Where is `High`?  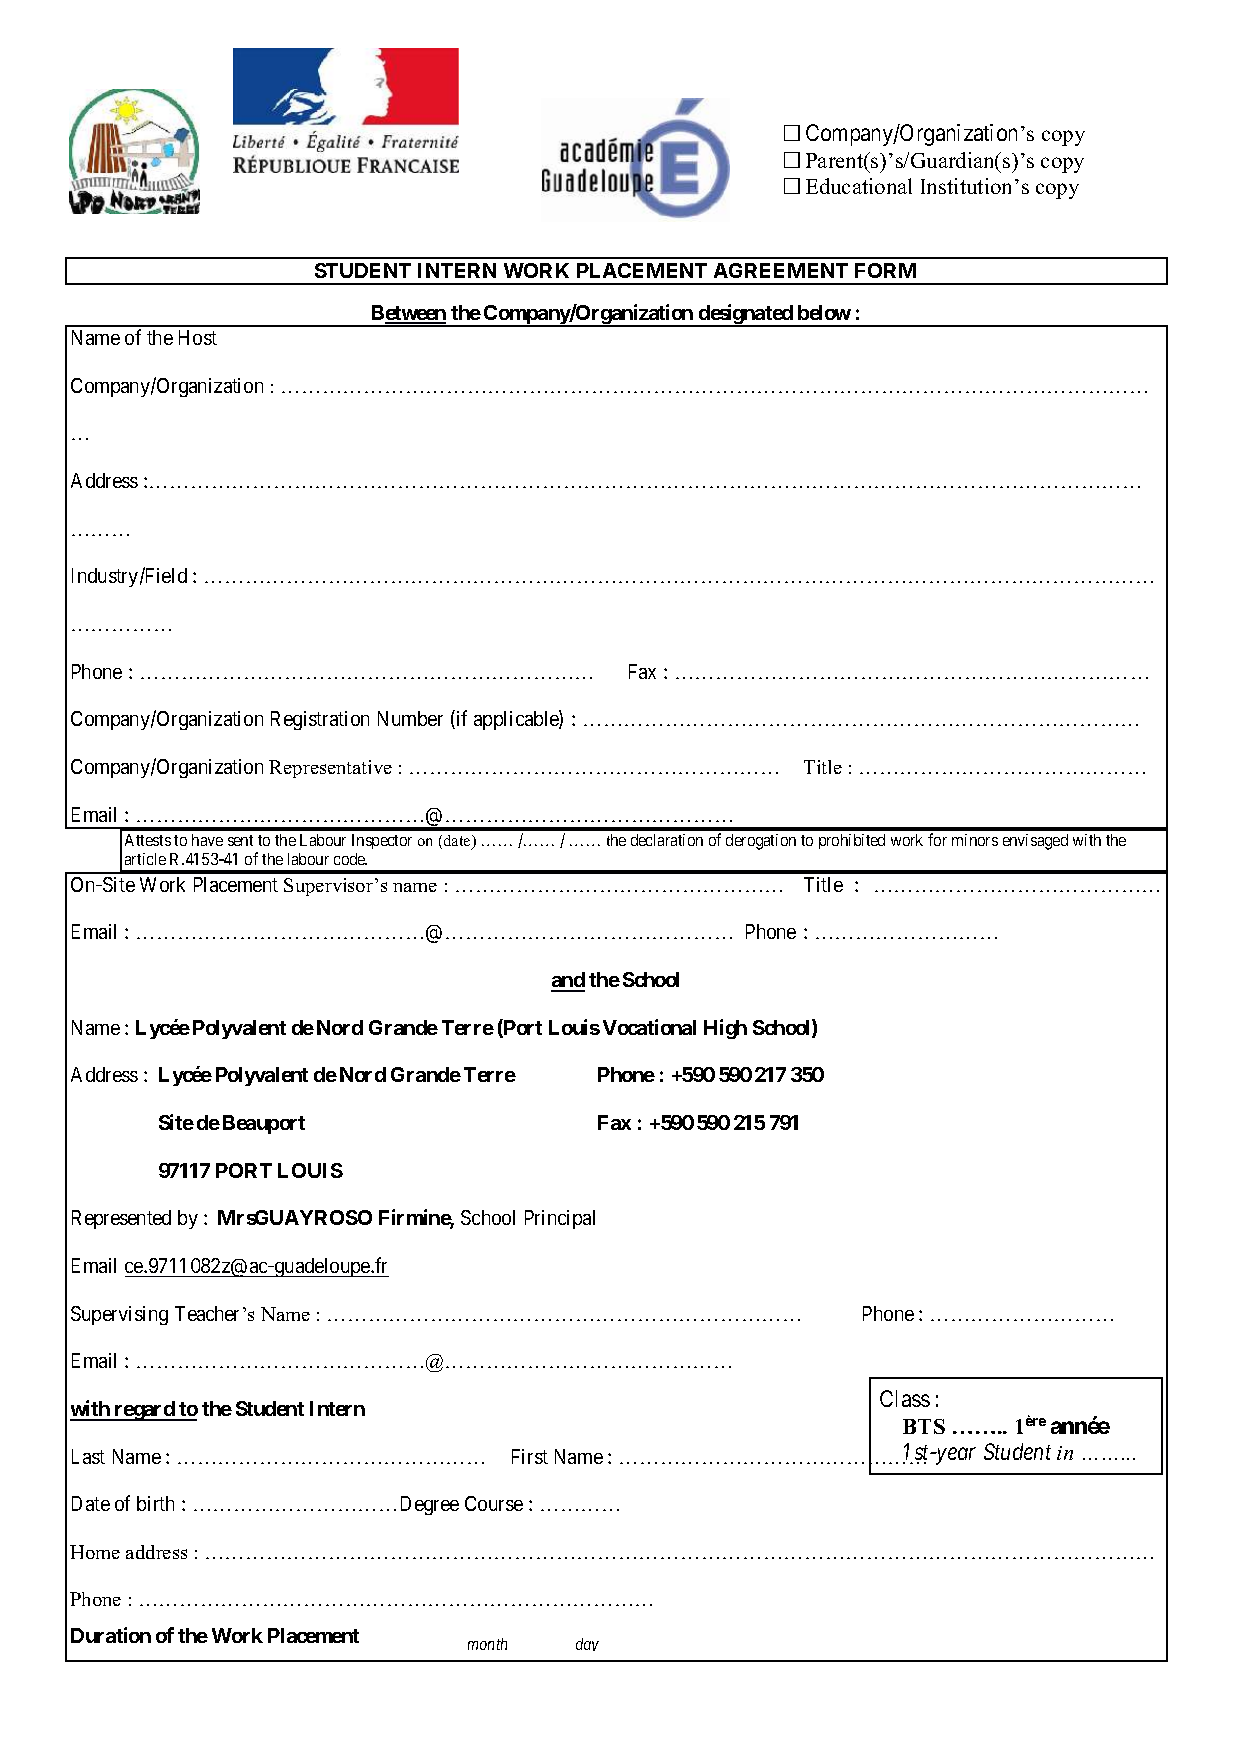
High is located at coordinates (725, 1029).
